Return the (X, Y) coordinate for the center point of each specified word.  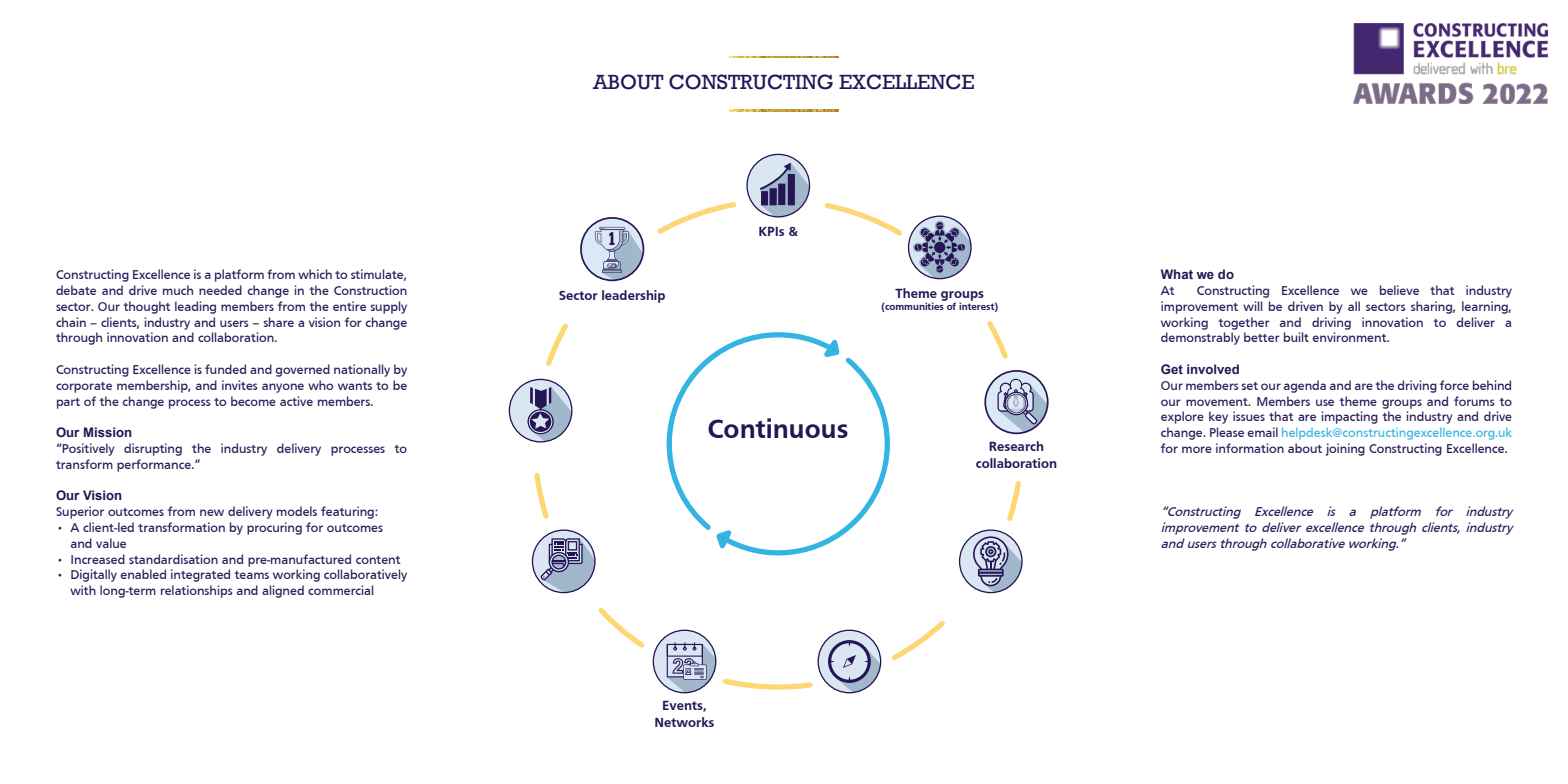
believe (1399, 290)
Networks (684, 722)
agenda (1305, 386)
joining (1345, 449)
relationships (197, 591)
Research (1016, 446)
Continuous (778, 428)
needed (220, 290)
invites (240, 385)
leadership (633, 296)
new (212, 512)
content (378, 560)
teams (251, 575)
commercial (340, 590)
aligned (283, 591)
